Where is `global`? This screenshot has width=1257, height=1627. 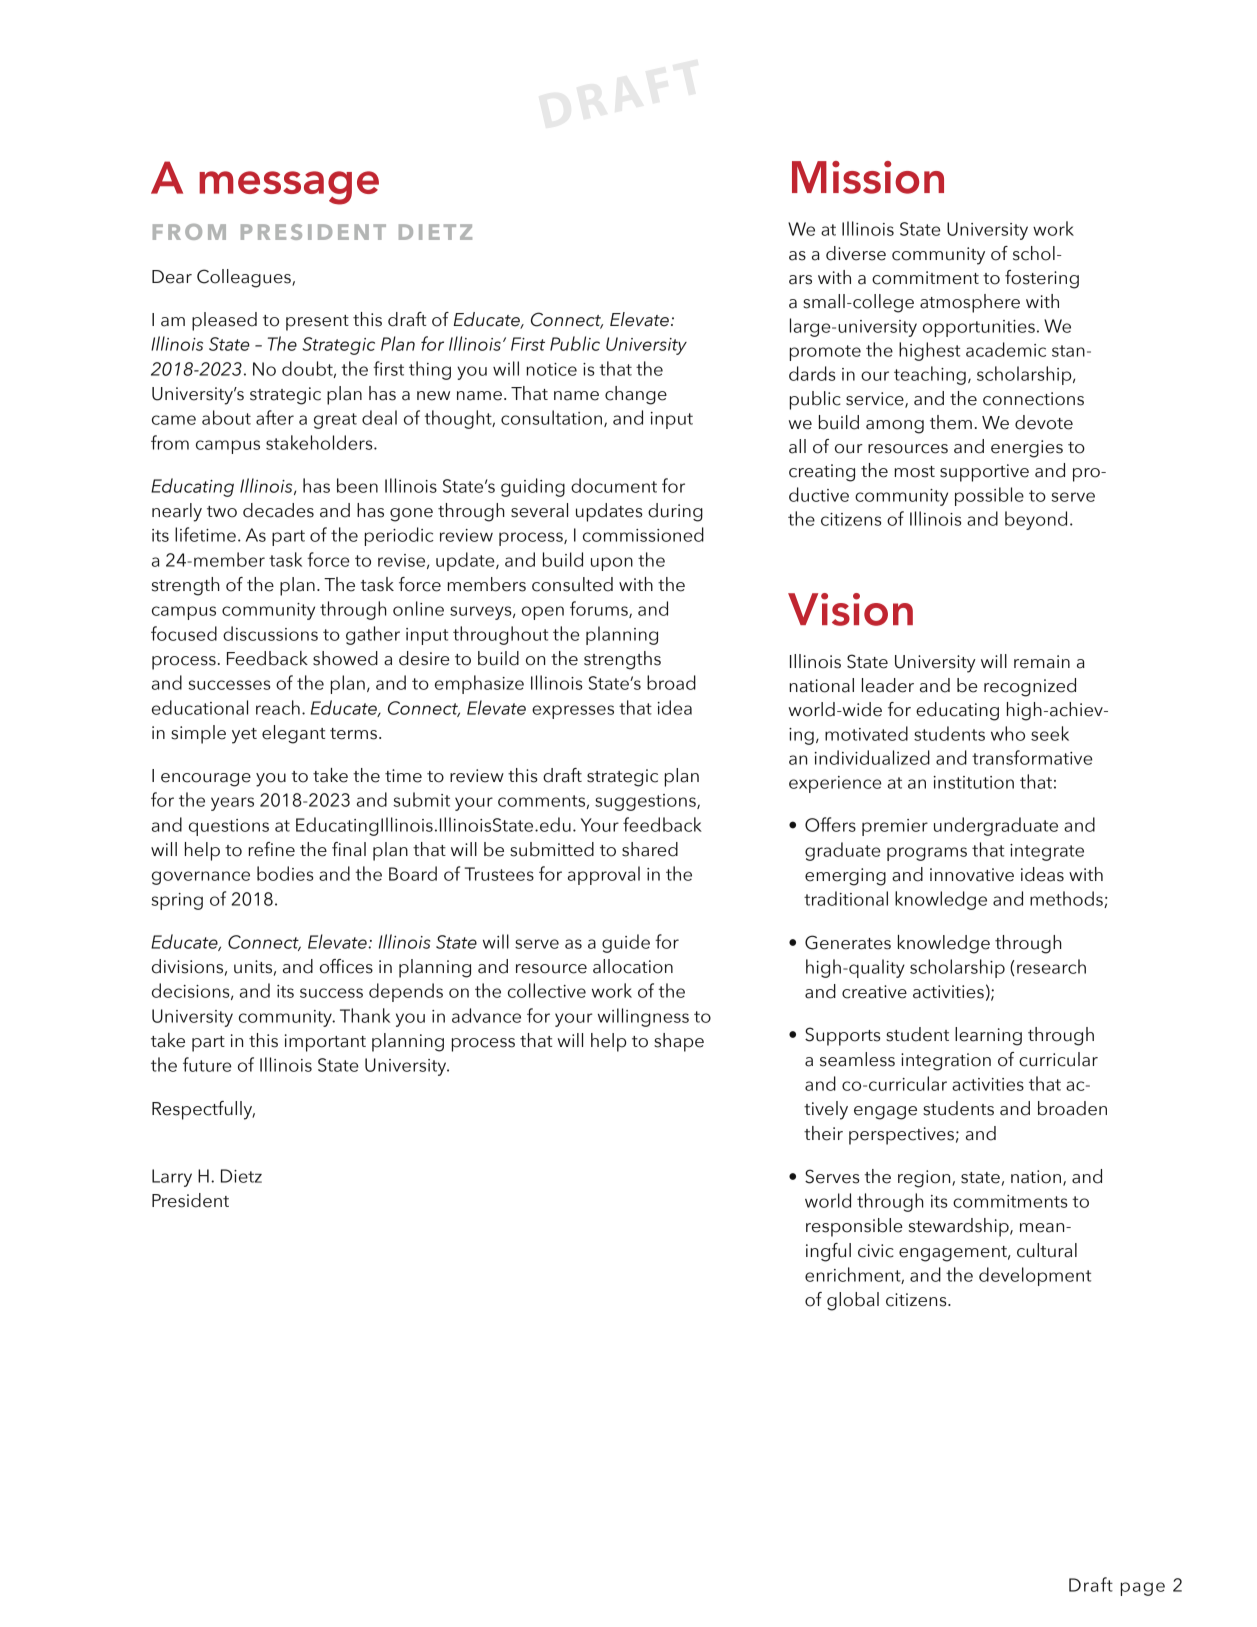
global is located at coordinates (853, 1301).
